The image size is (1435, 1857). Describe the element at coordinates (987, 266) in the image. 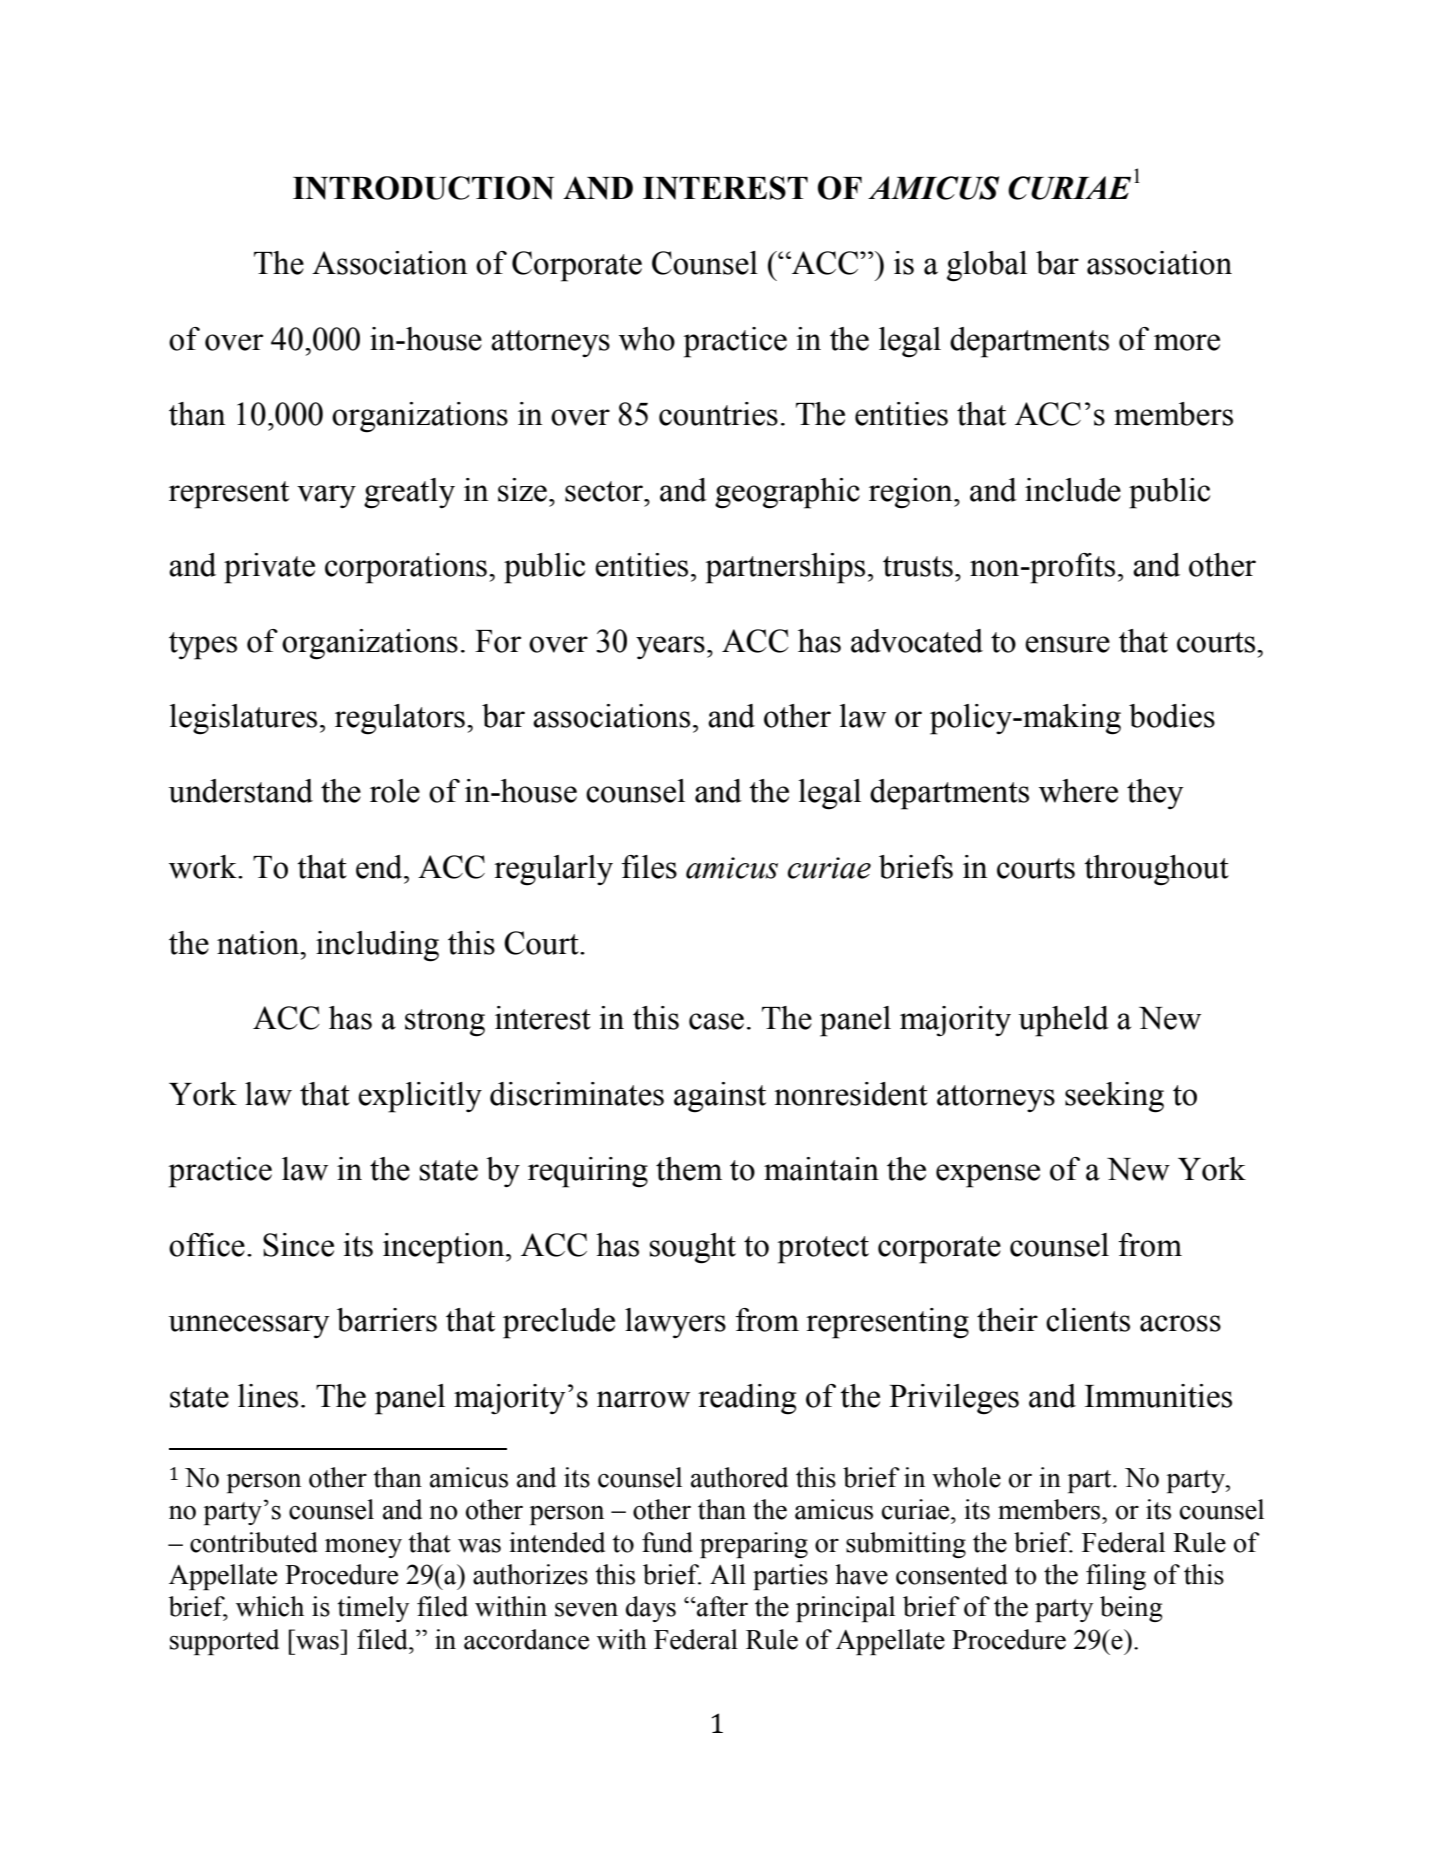

I see `global` at that location.
